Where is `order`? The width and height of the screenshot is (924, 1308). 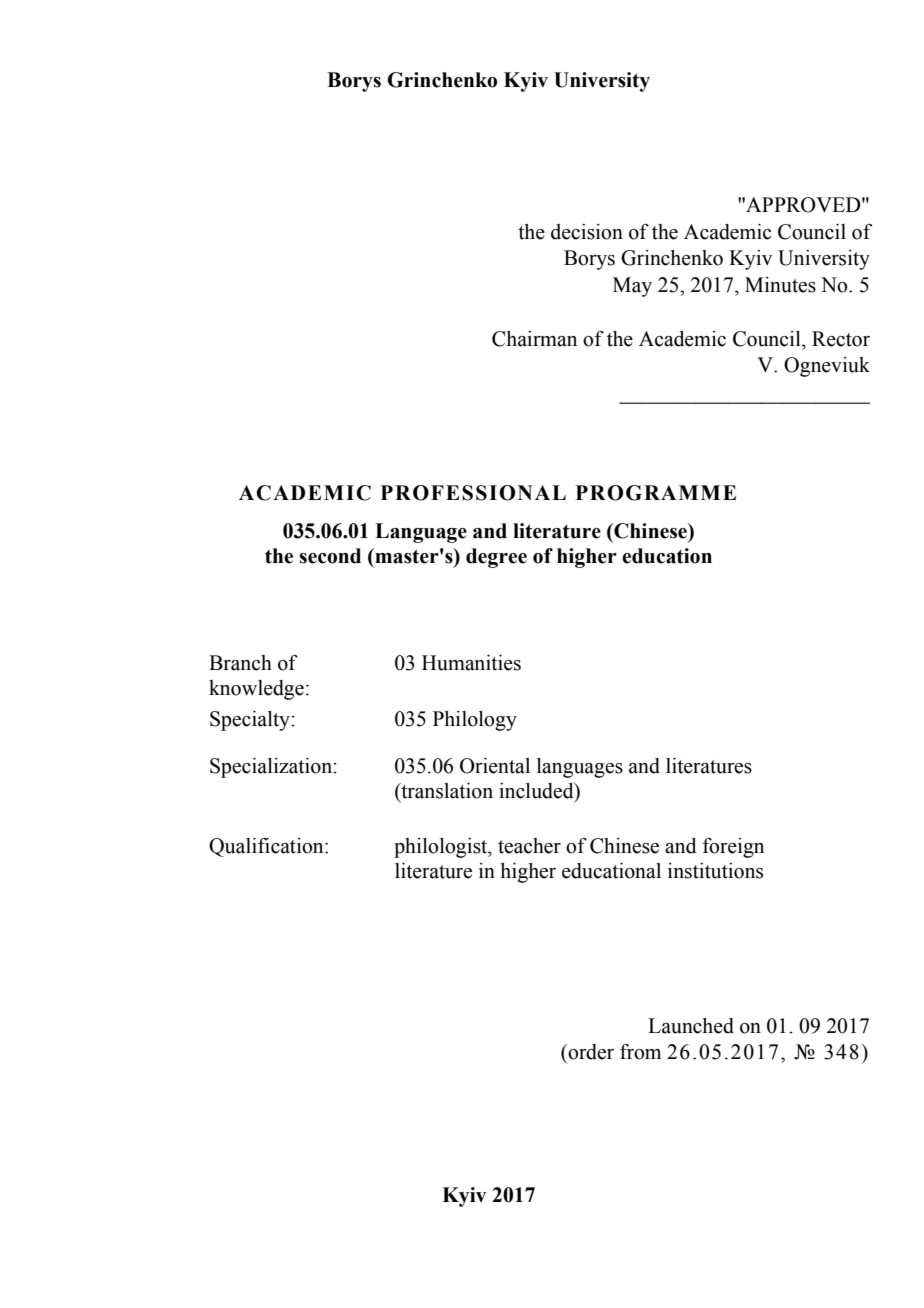 order is located at coordinates (590, 1052).
